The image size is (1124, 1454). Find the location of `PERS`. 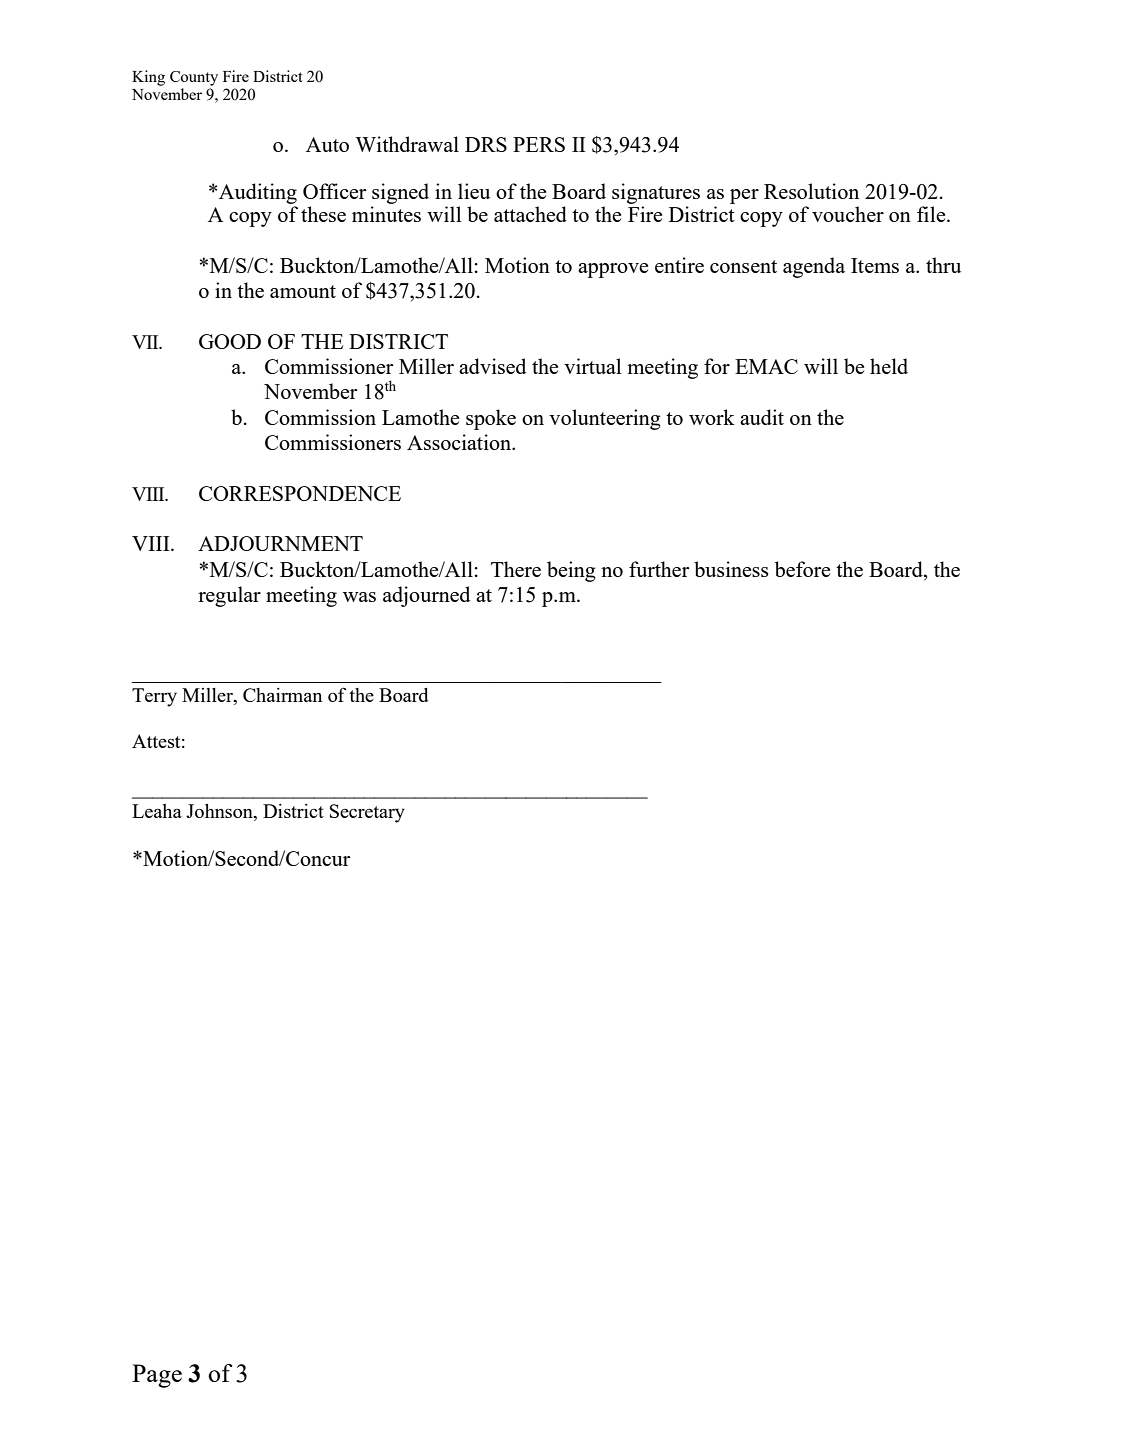

PERS is located at coordinates (539, 144).
